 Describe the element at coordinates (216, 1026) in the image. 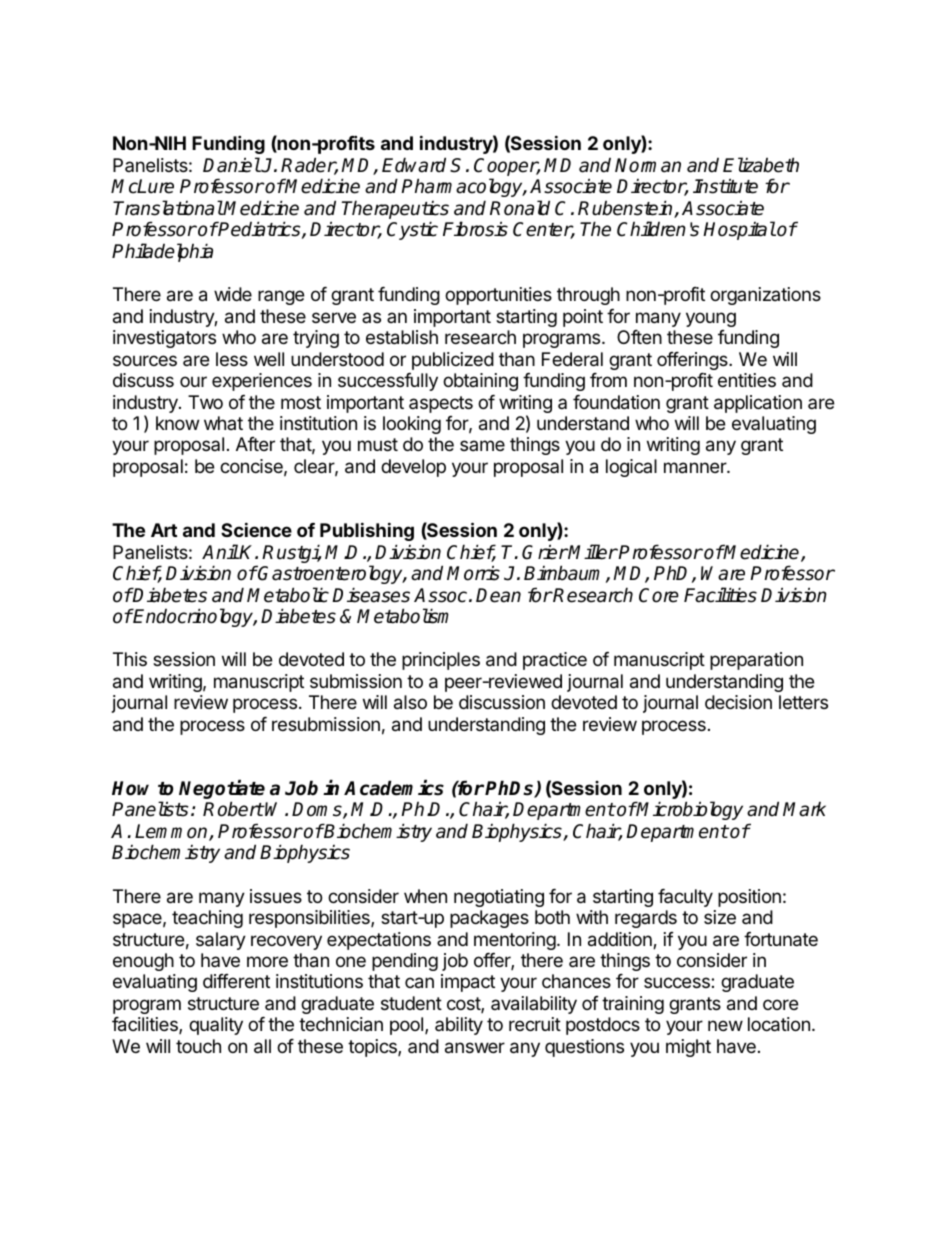

I see `quality` at that location.
